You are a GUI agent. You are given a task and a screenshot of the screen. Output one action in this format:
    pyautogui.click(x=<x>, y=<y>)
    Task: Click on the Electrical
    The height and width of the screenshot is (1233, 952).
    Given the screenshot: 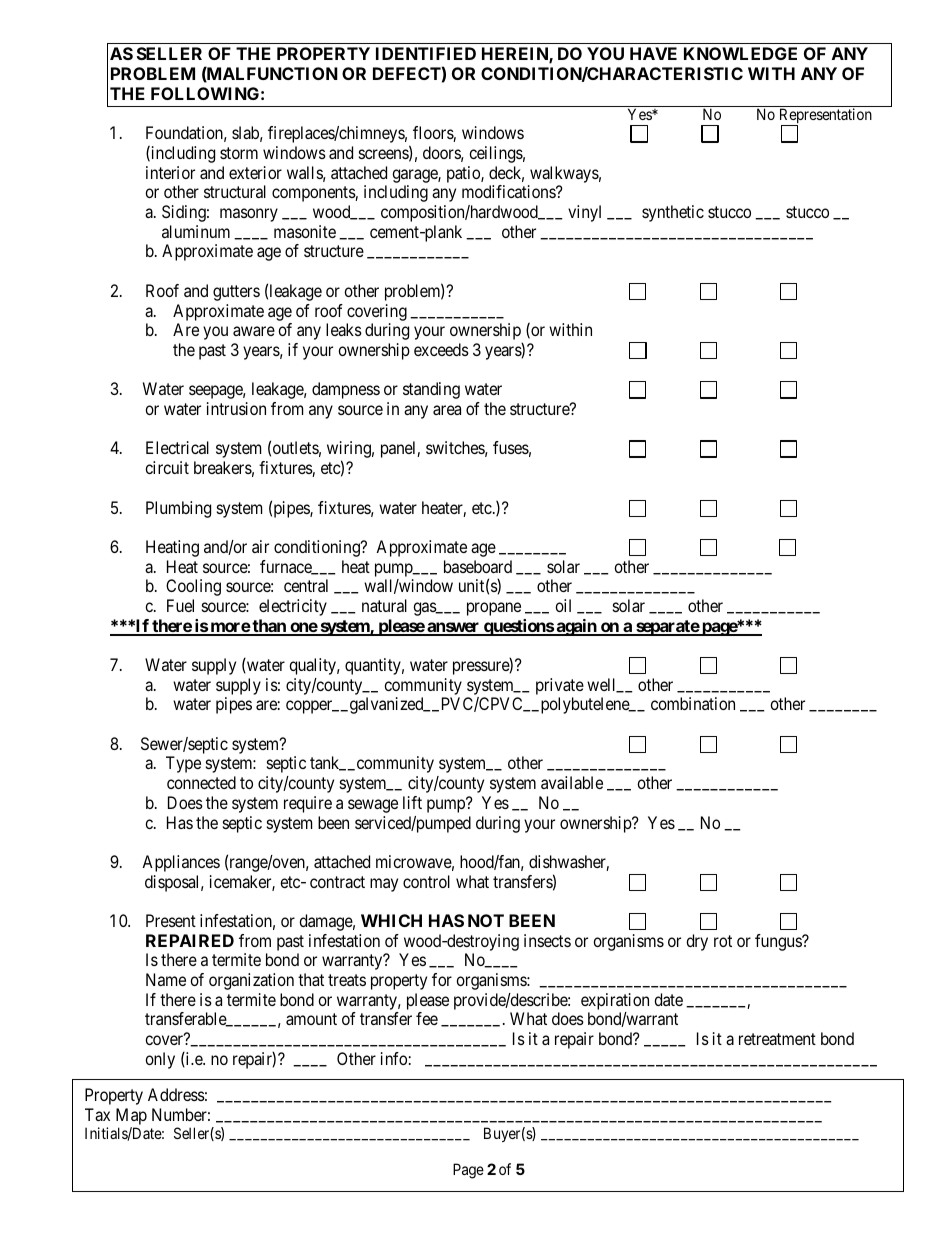 What is the action you would take?
    pyautogui.click(x=177, y=447)
